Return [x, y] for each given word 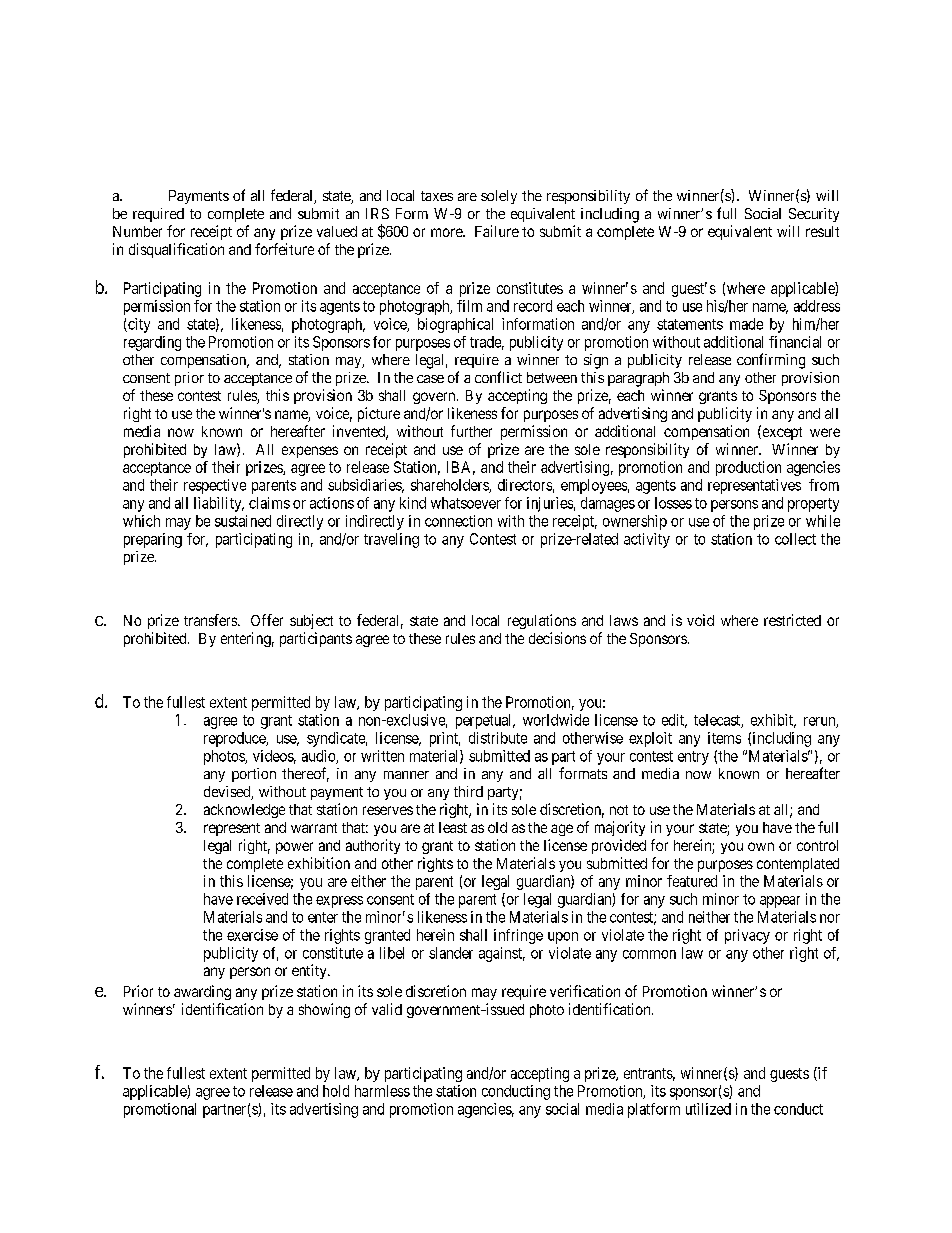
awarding [202, 992]
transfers [211, 620]
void [700, 620]
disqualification [176, 250]
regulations [542, 621]
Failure [497, 231]
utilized [708, 1109]
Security [814, 215]
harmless [382, 1091]
